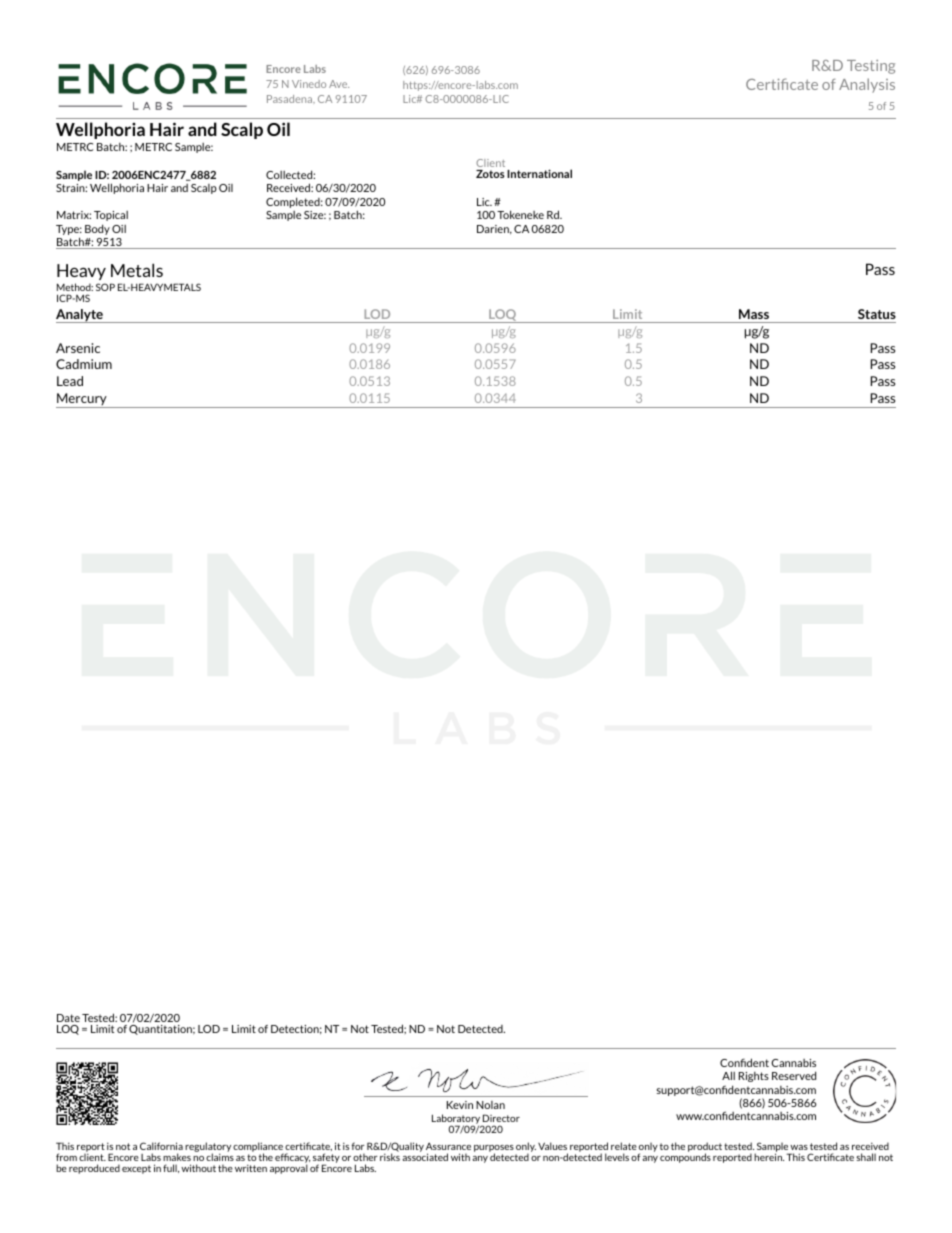 The height and width of the document is (1233, 952). Describe the element at coordinates (490, 1105) in the document. I see `Nolan` at that location.
